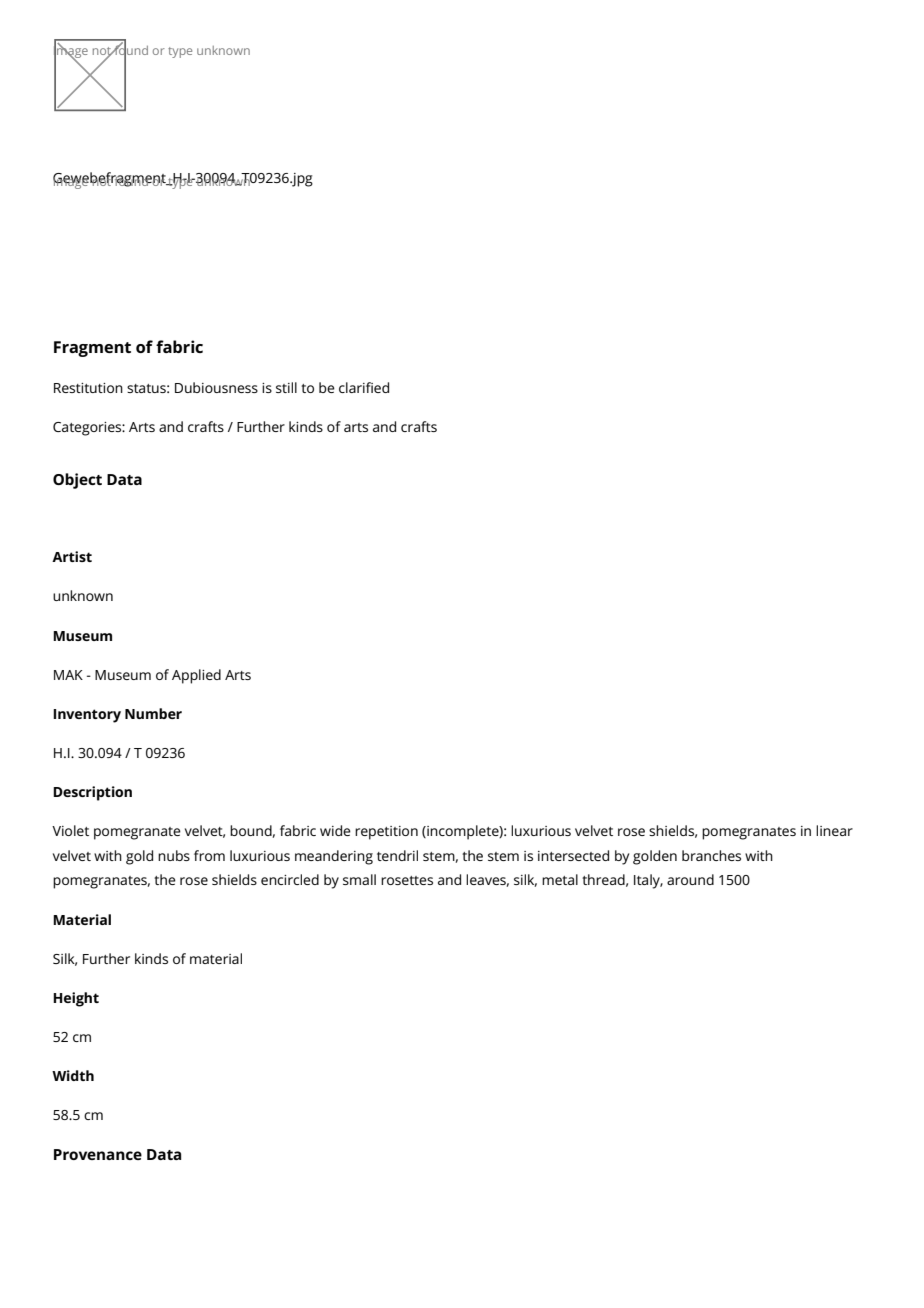 This image has width=924, height=1308. Describe the element at coordinates (834, 830) in the image. I see `linear` at that location.
